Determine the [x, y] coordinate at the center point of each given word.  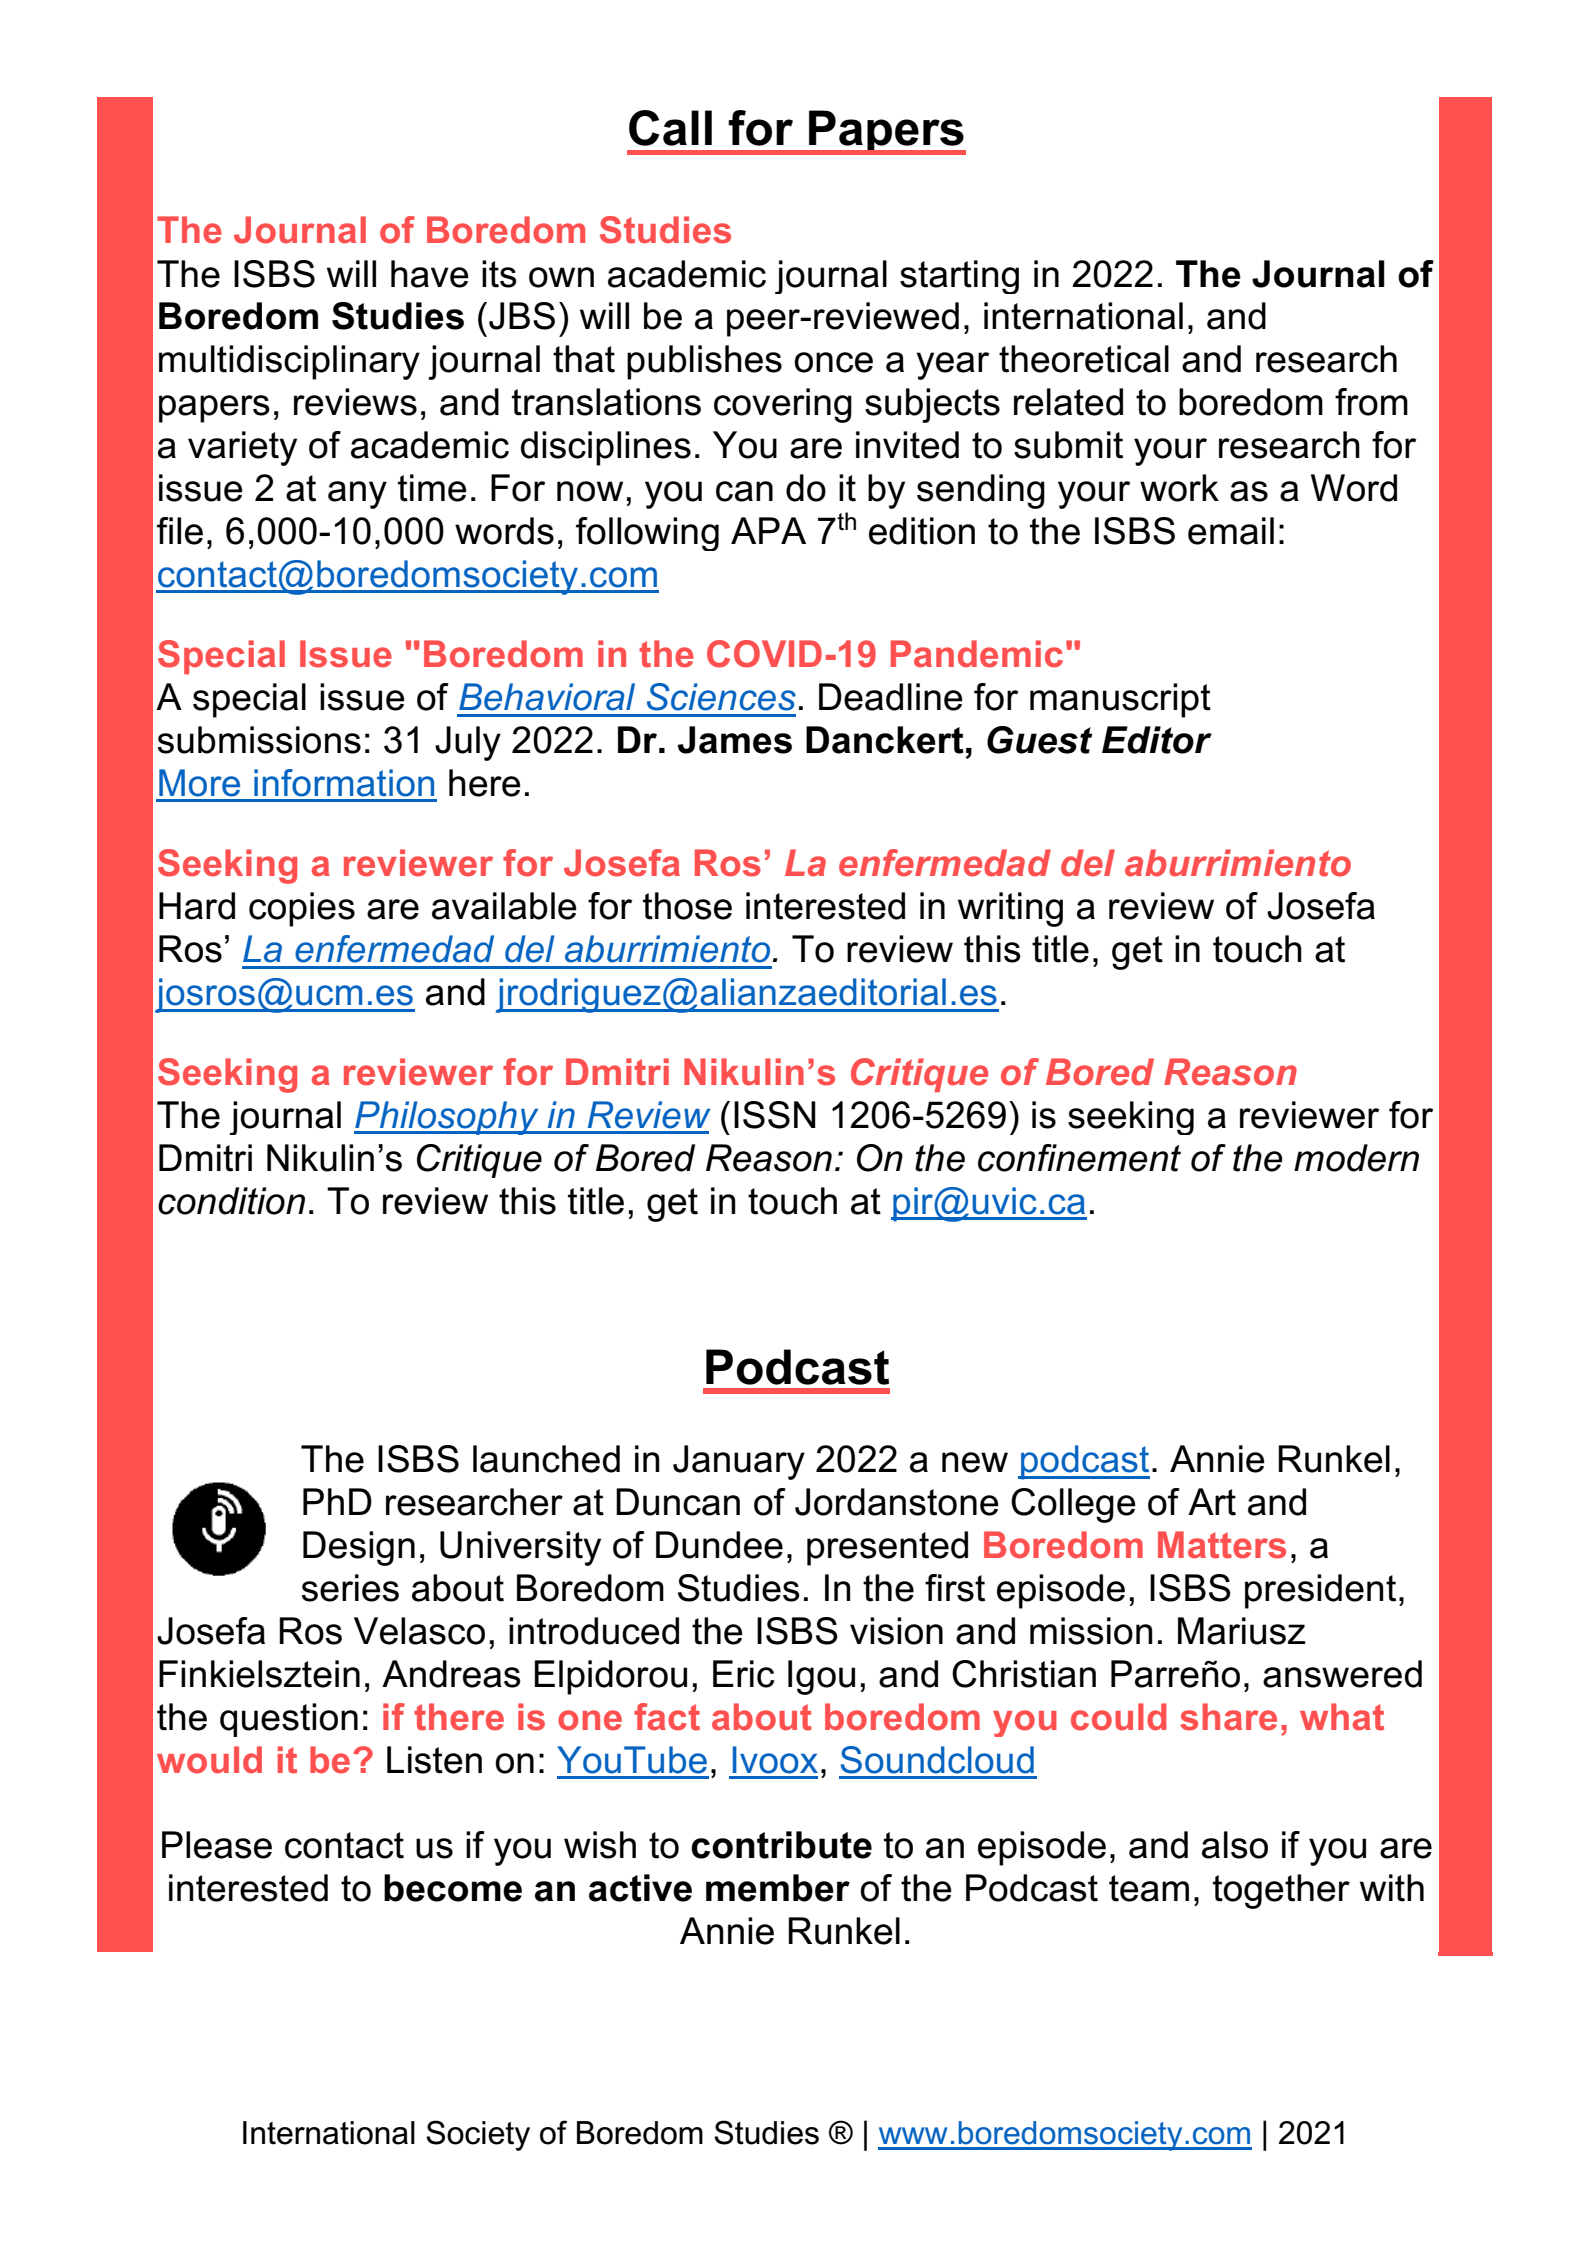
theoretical [1084, 359]
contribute [781, 1845]
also [1235, 1845]
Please [217, 1845]
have [430, 274]
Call [670, 128]
